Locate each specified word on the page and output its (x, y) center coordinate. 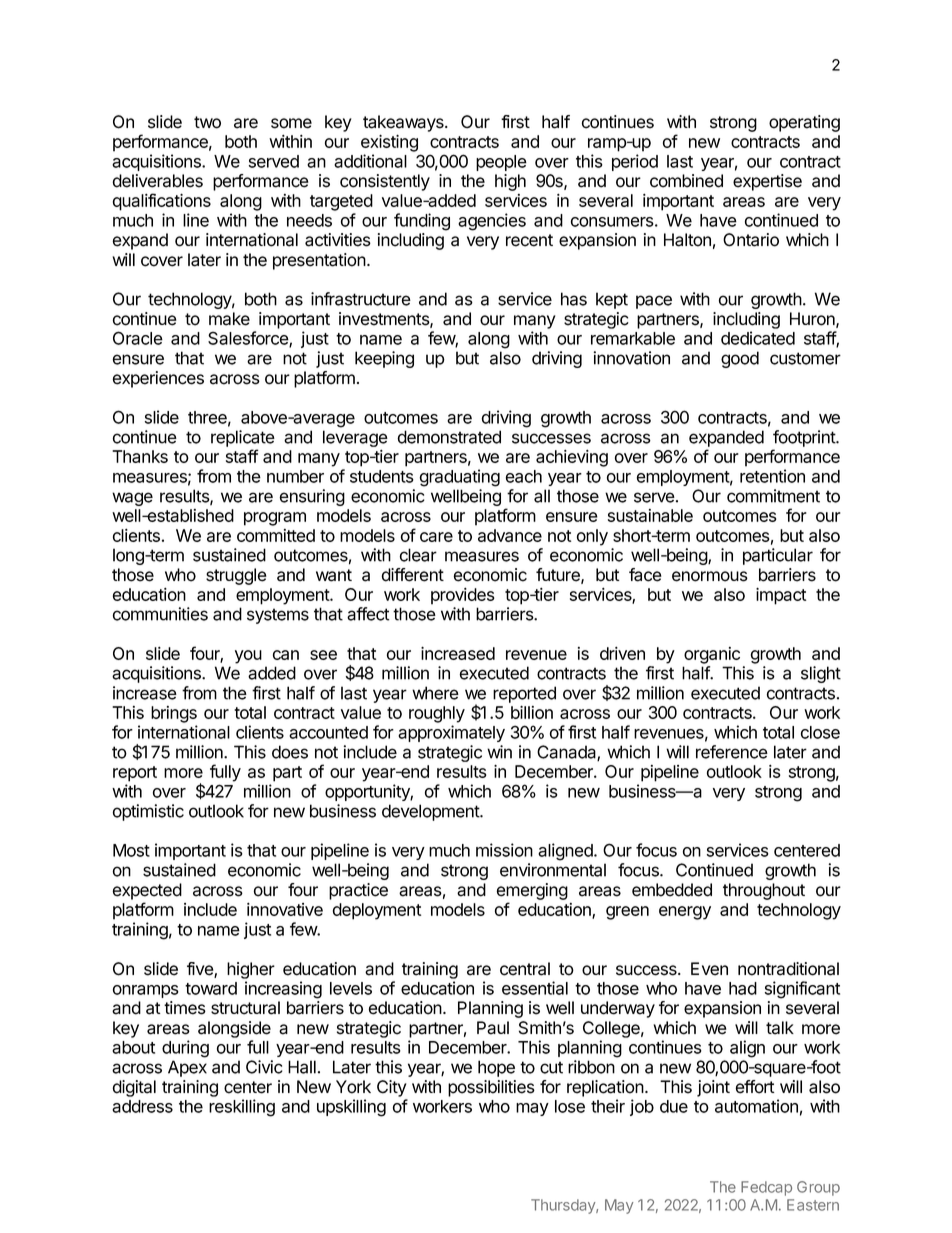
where (435, 693)
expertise (767, 182)
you (248, 657)
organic (712, 655)
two (207, 122)
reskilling (242, 1108)
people (501, 163)
